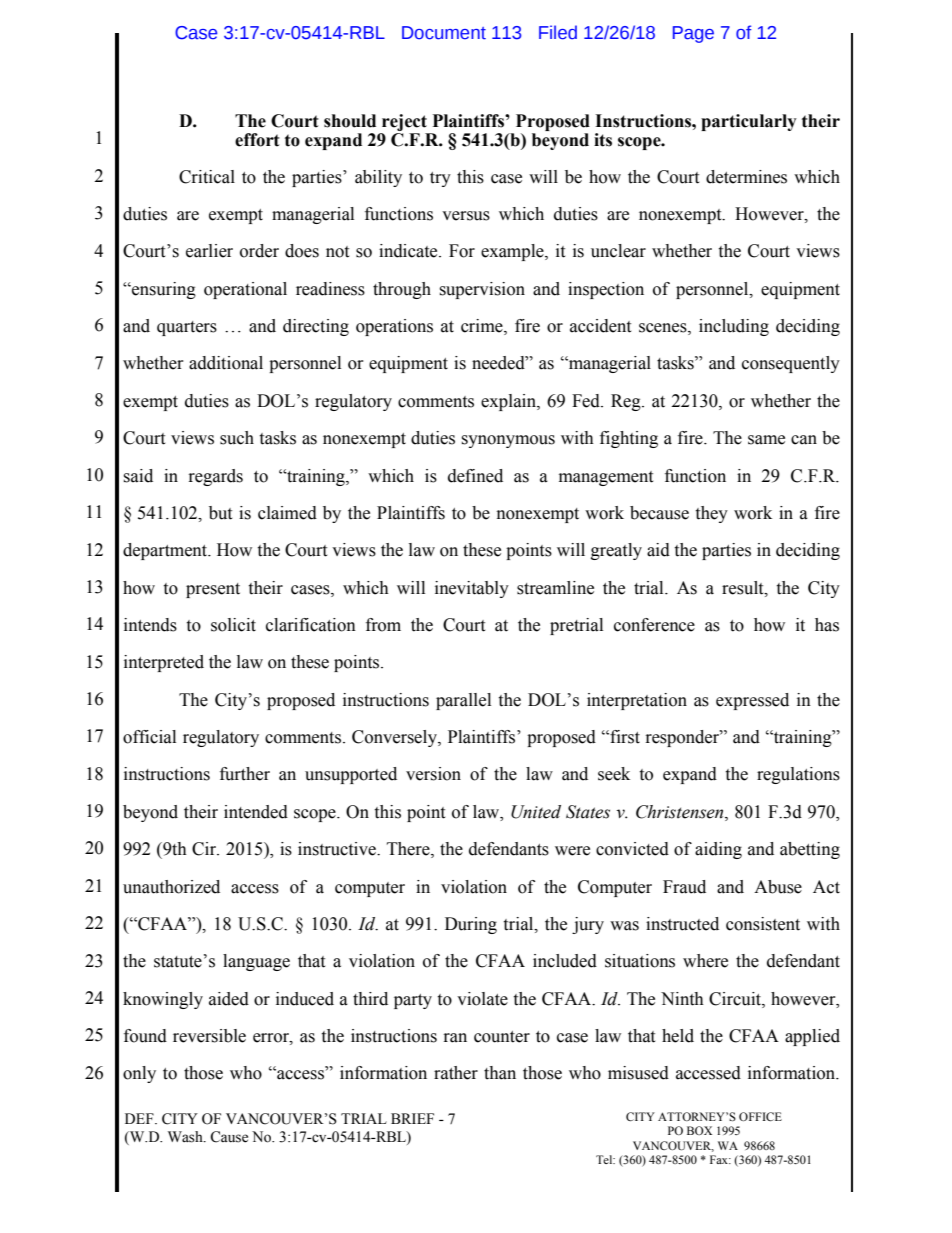  What do you see at coordinates (257, 140) in the document?
I see `effort` at bounding box center [257, 140].
